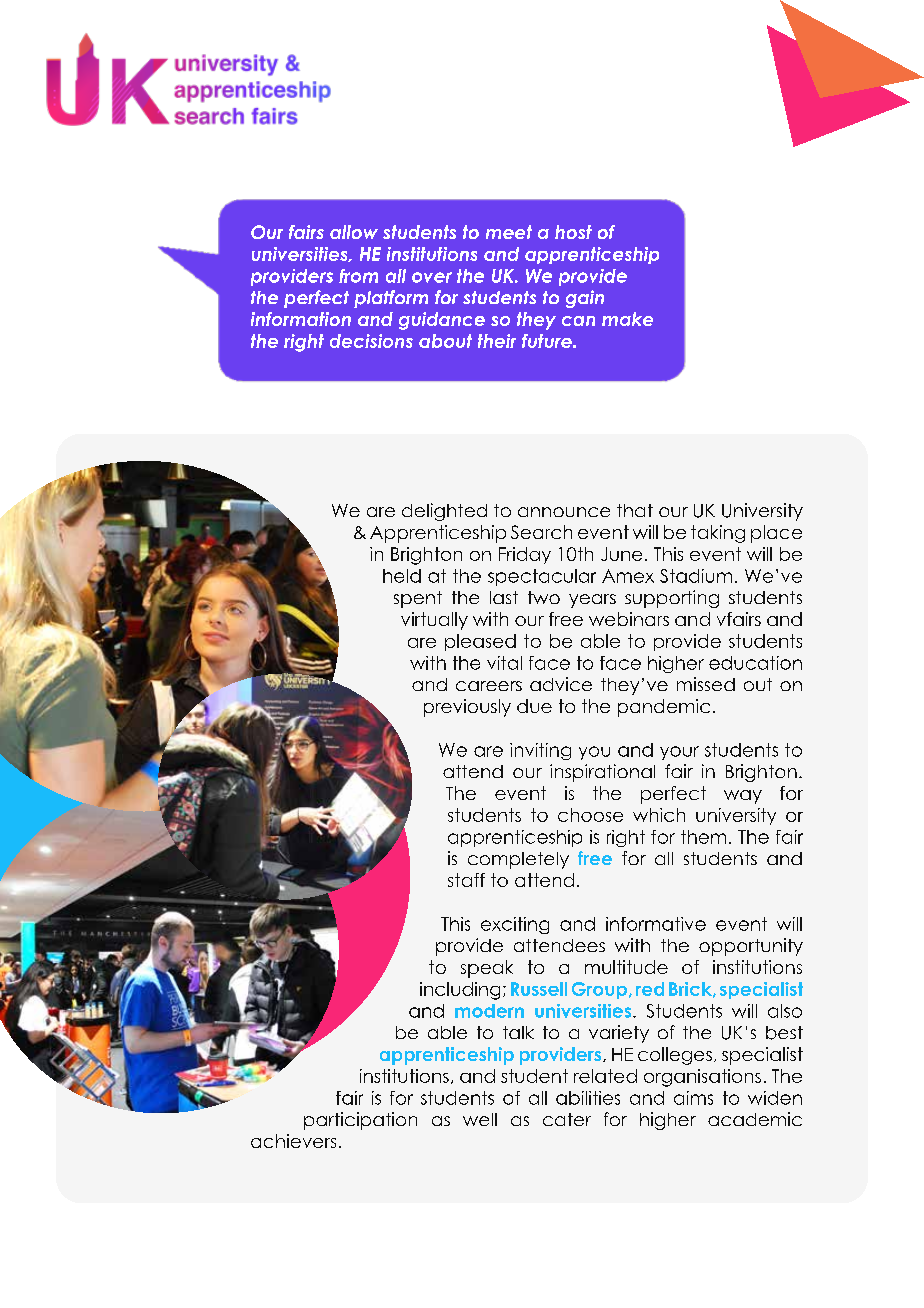  Describe the element at coordinates (627, 319) in the document. I see `make` at that location.
